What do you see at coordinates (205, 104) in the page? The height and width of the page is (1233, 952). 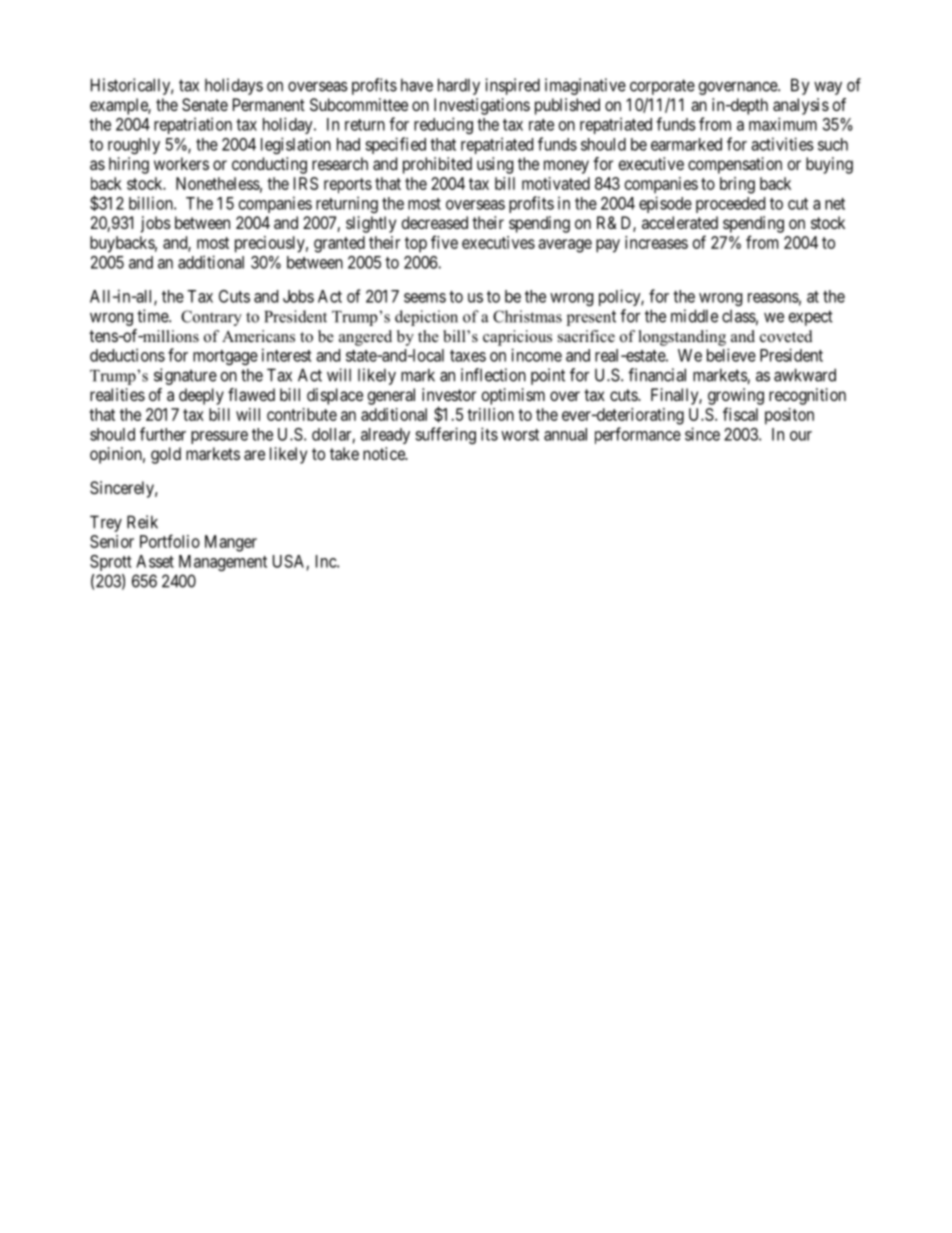 I see `Senate` at bounding box center [205, 104].
